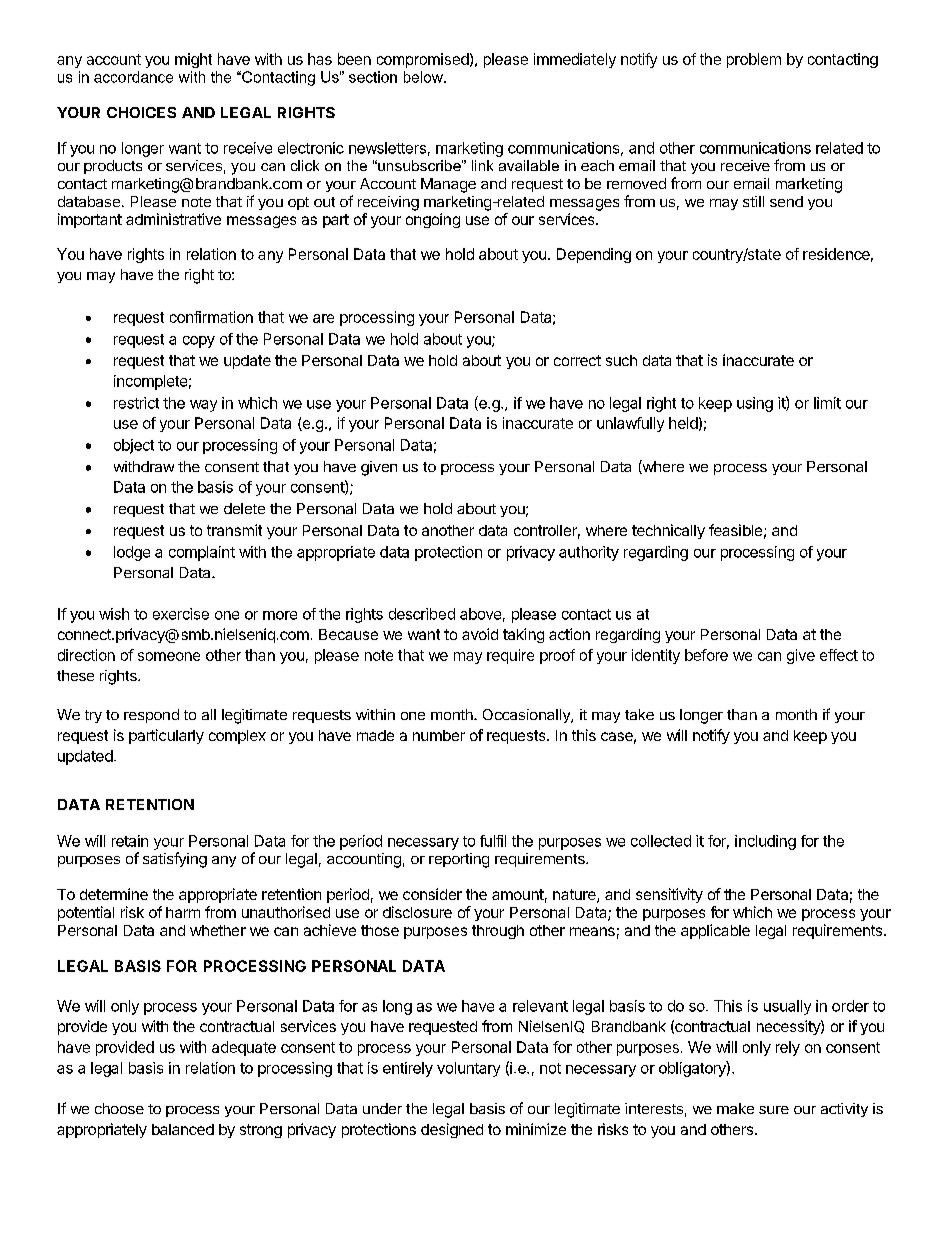  What do you see at coordinates (175, 860) in the screenshot?
I see `satisfying` at bounding box center [175, 860].
